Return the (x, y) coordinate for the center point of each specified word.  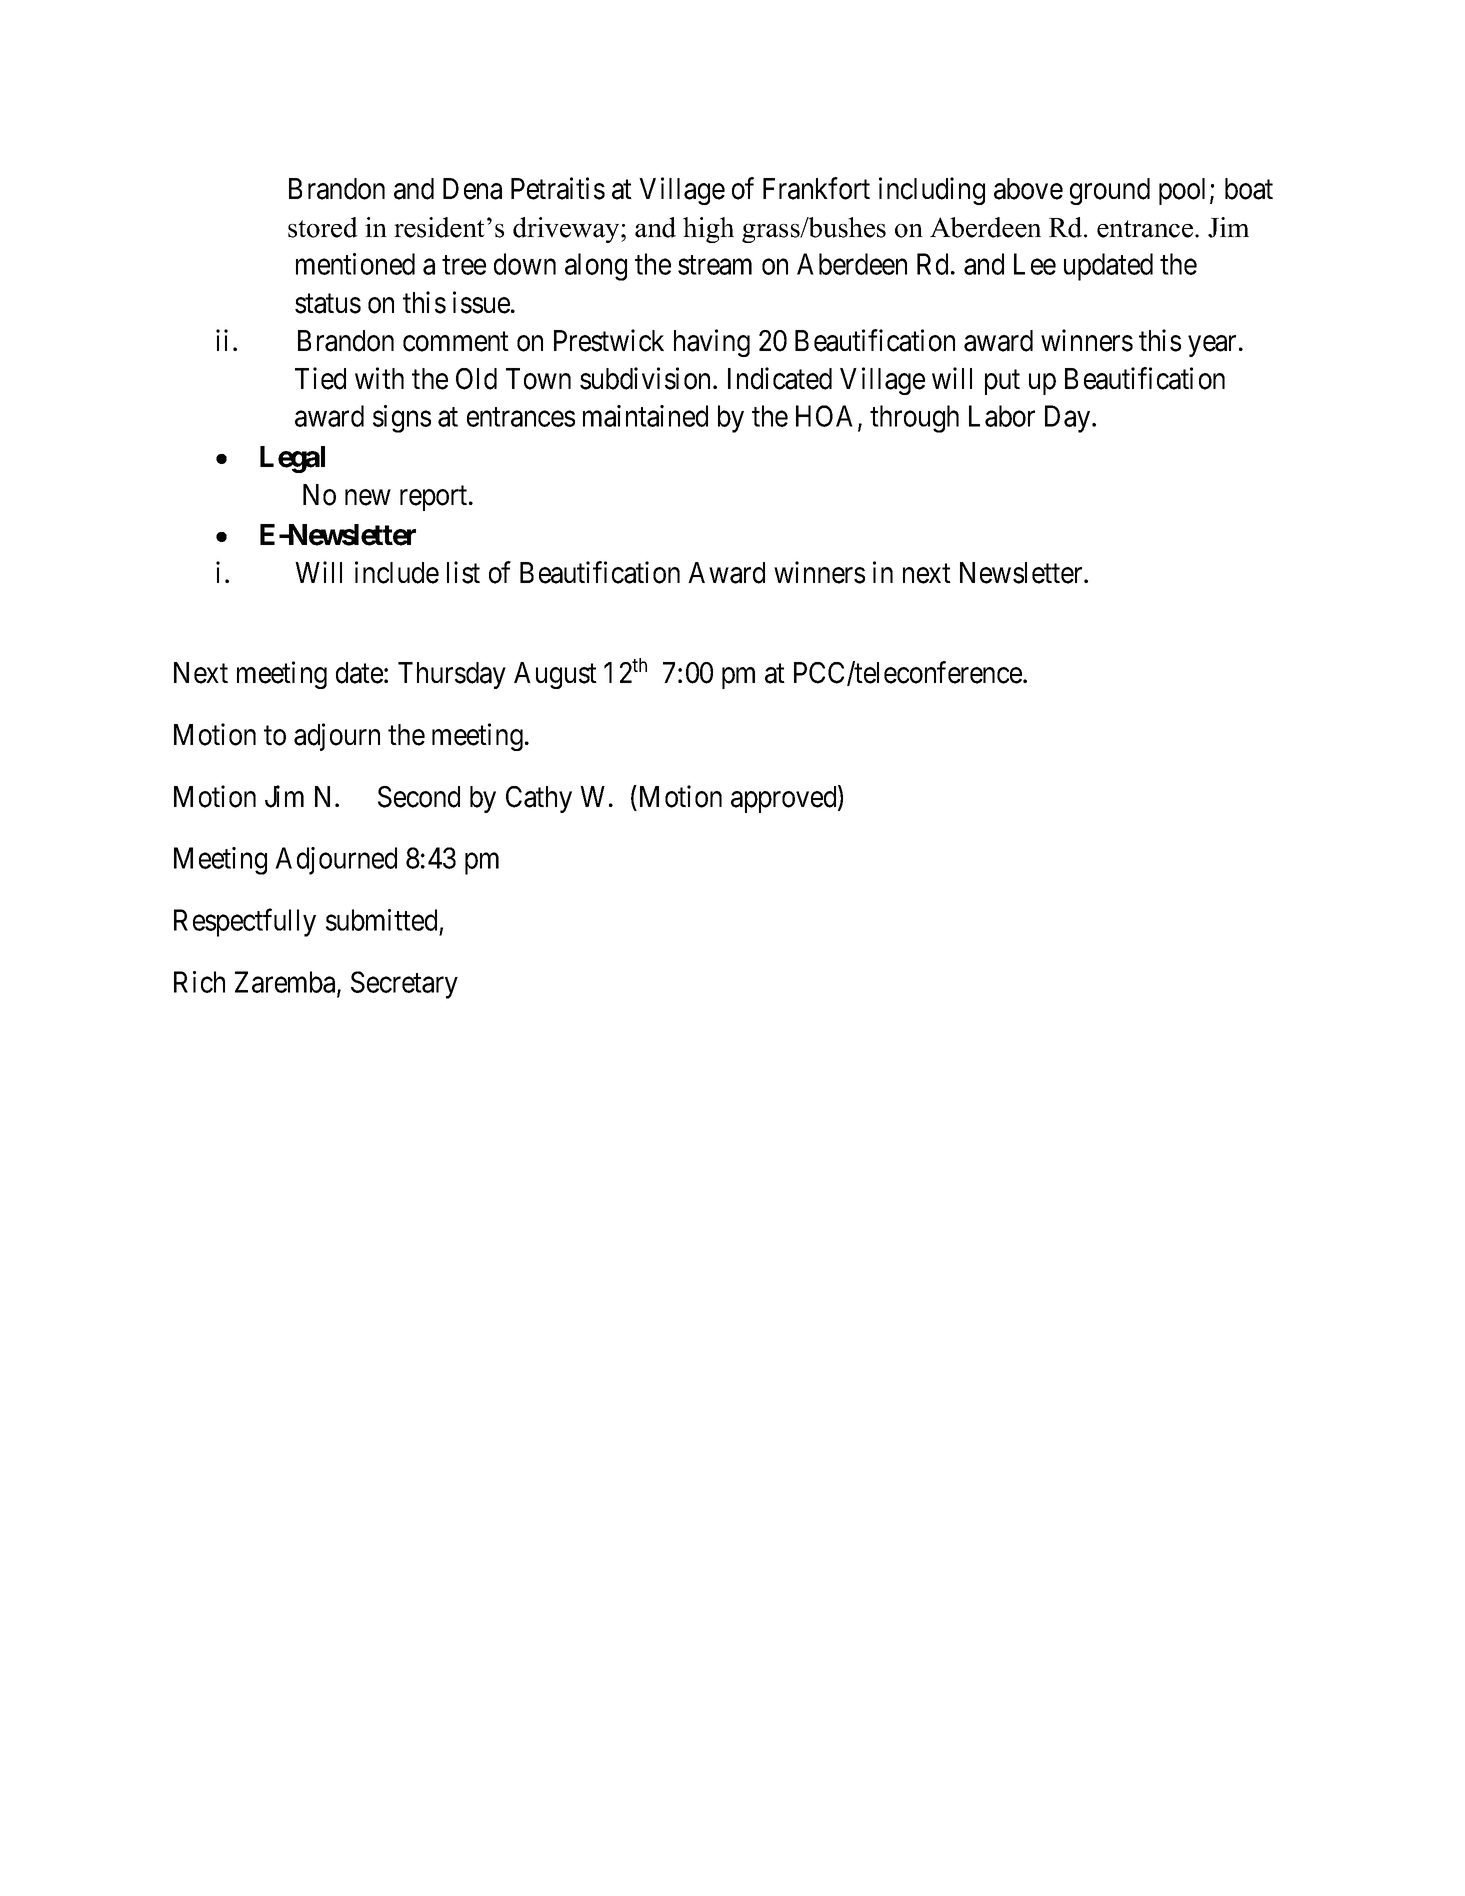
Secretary (404, 985)
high (708, 230)
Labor (1002, 416)
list (463, 572)
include (397, 572)
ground (1110, 191)
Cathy (539, 799)
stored (323, 227)
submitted (381, 920)
